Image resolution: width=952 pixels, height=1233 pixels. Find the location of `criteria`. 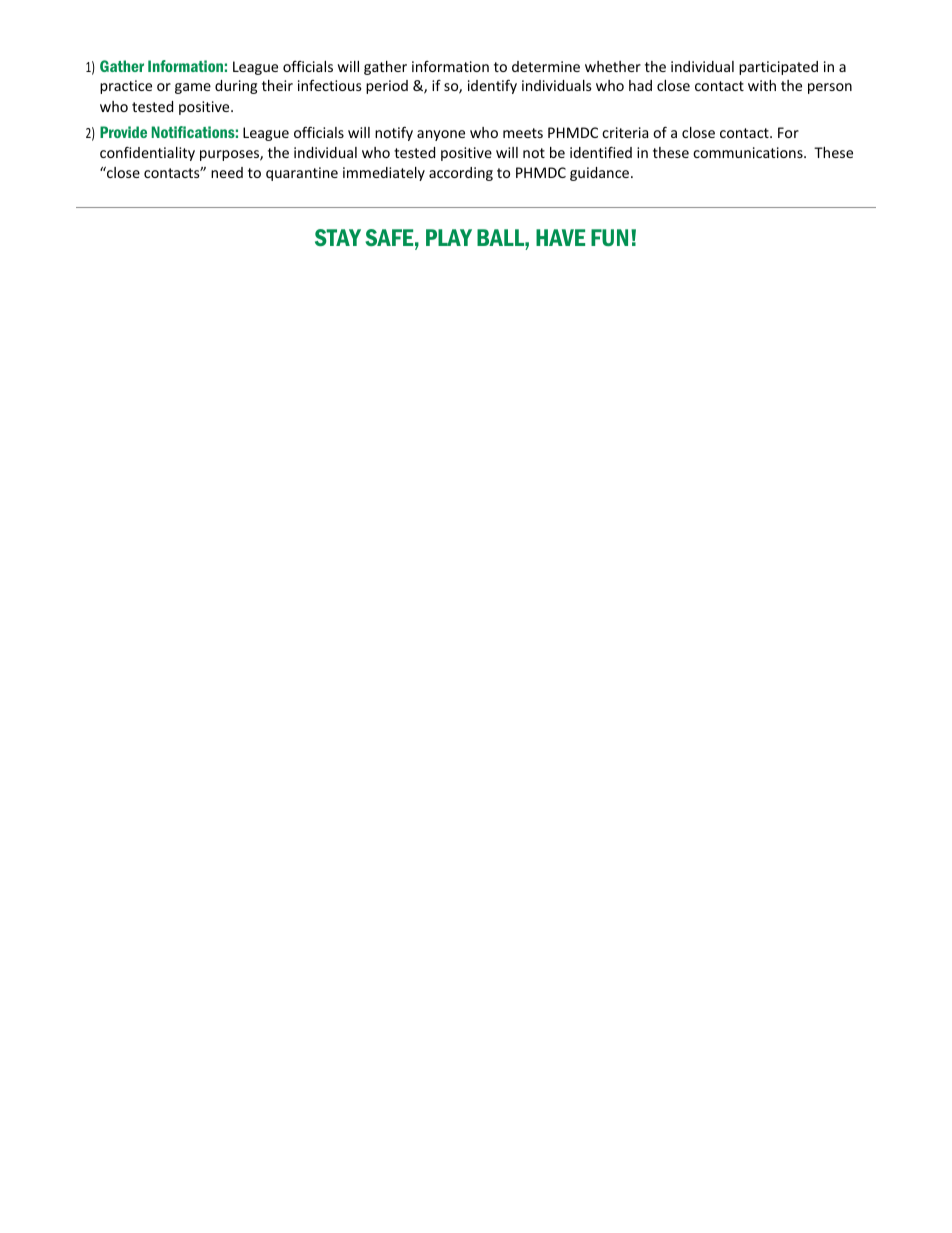

criteria is located at coordinates (625, 132).
